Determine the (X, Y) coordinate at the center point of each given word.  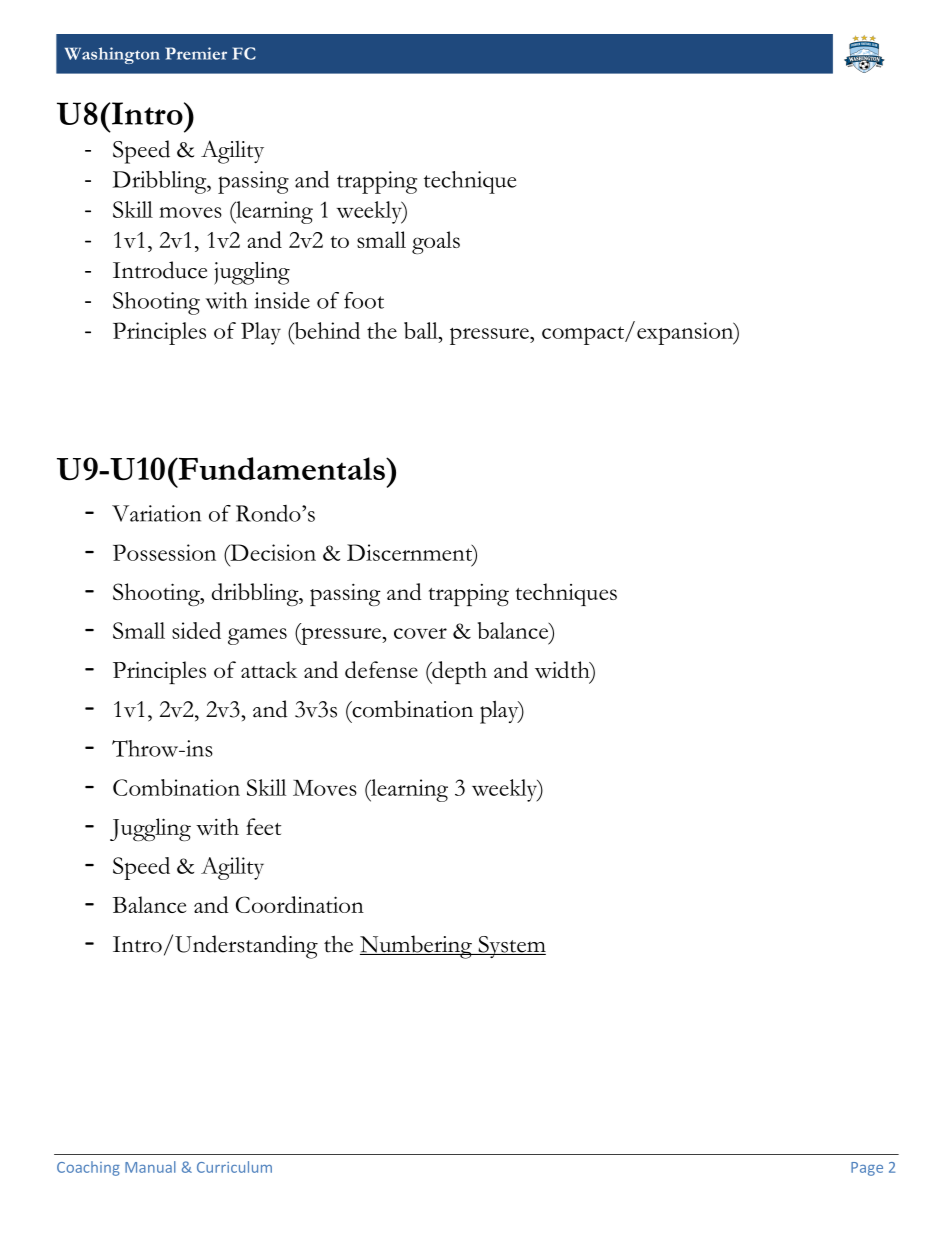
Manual (150, 1167)
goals (436, 242)
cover (420, 633)
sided (196, 630)
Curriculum (234, 1167)
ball (422, 330)
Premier (196, 53)
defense (381, 669)
